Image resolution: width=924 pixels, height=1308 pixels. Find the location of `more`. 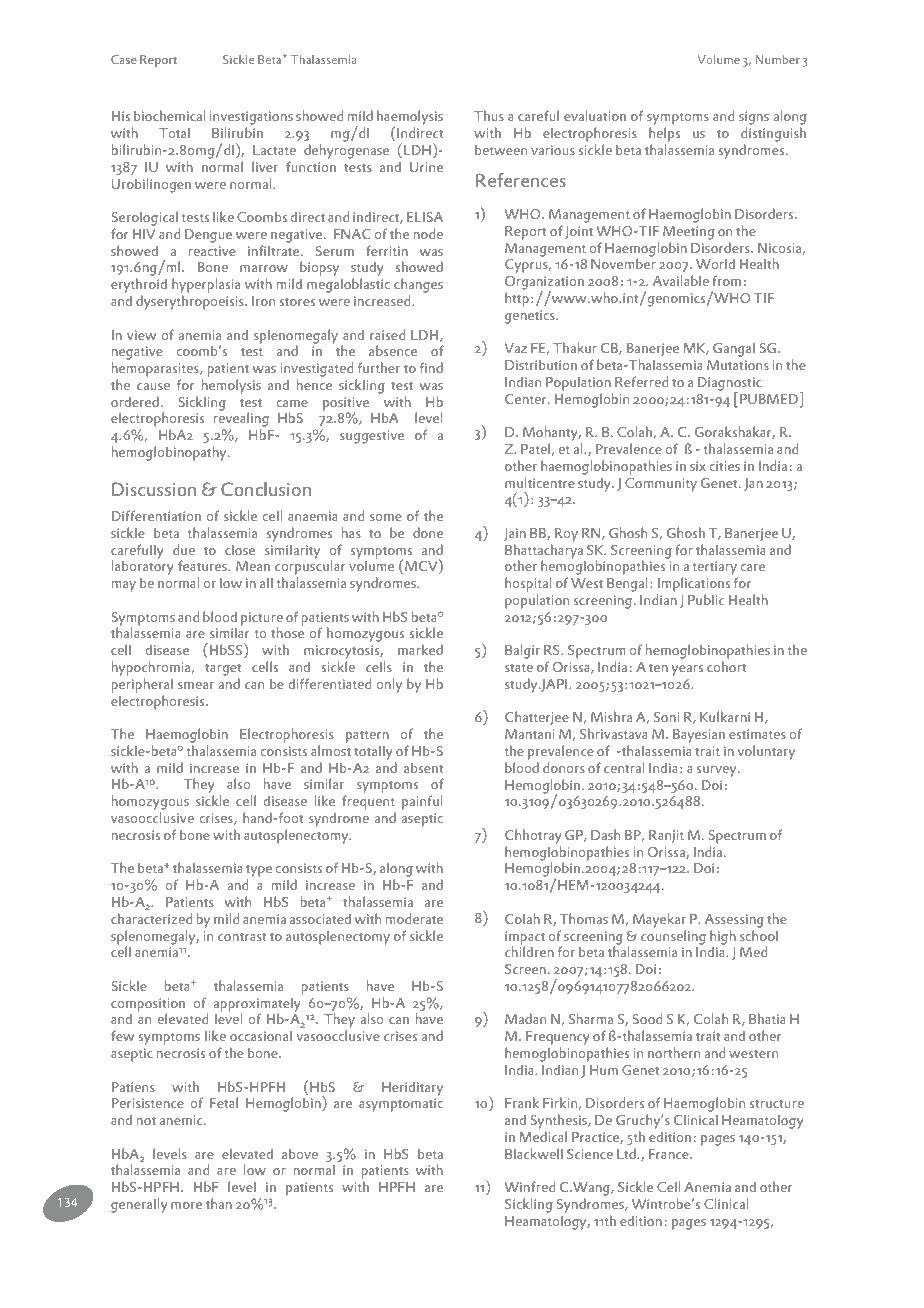

more is located at coordinates (186, 1205).
